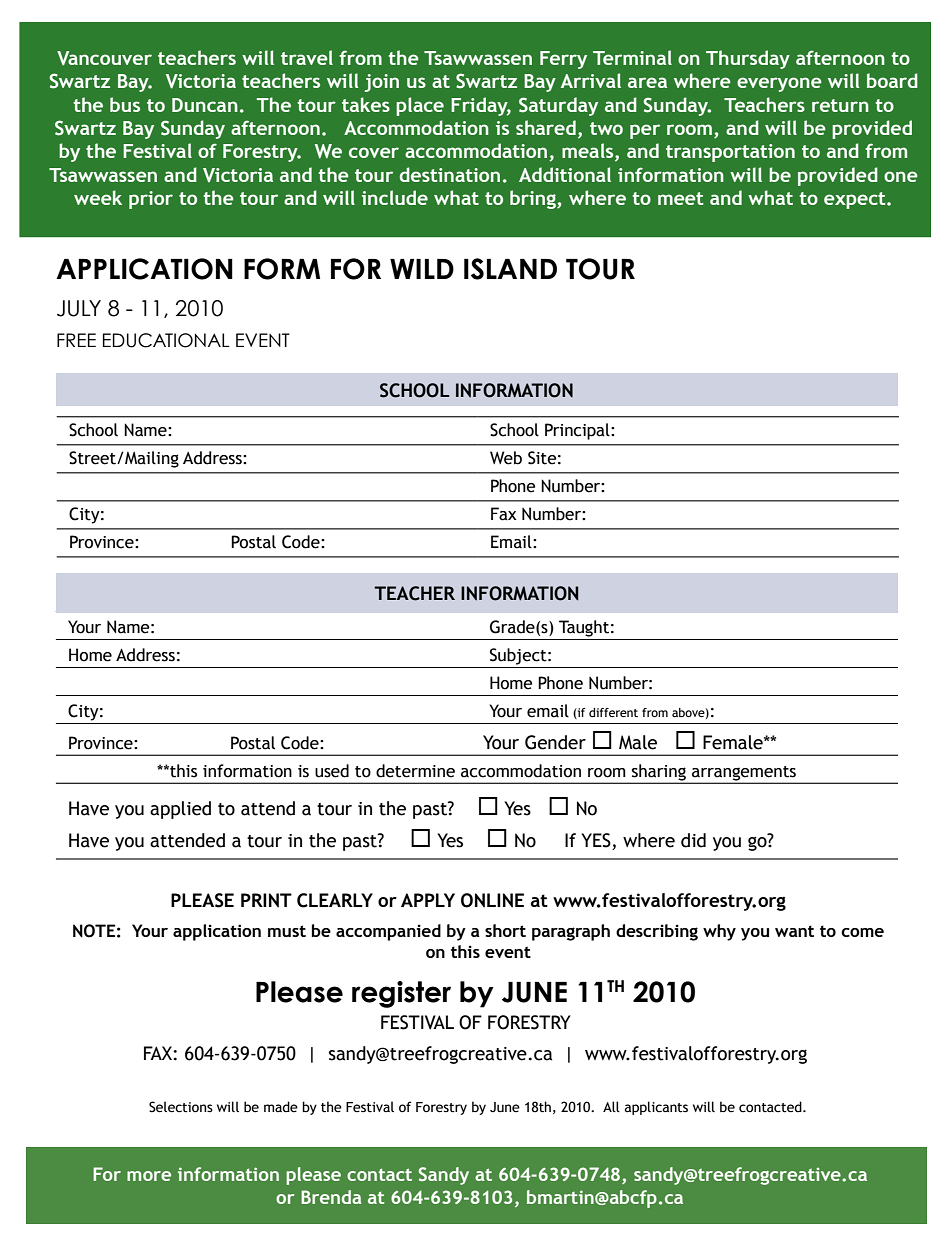 The height and width of the screenshot is (1233, 952). Describe the element at coordinates (510, 269) in the screenshot. I see `Island` at that location.
